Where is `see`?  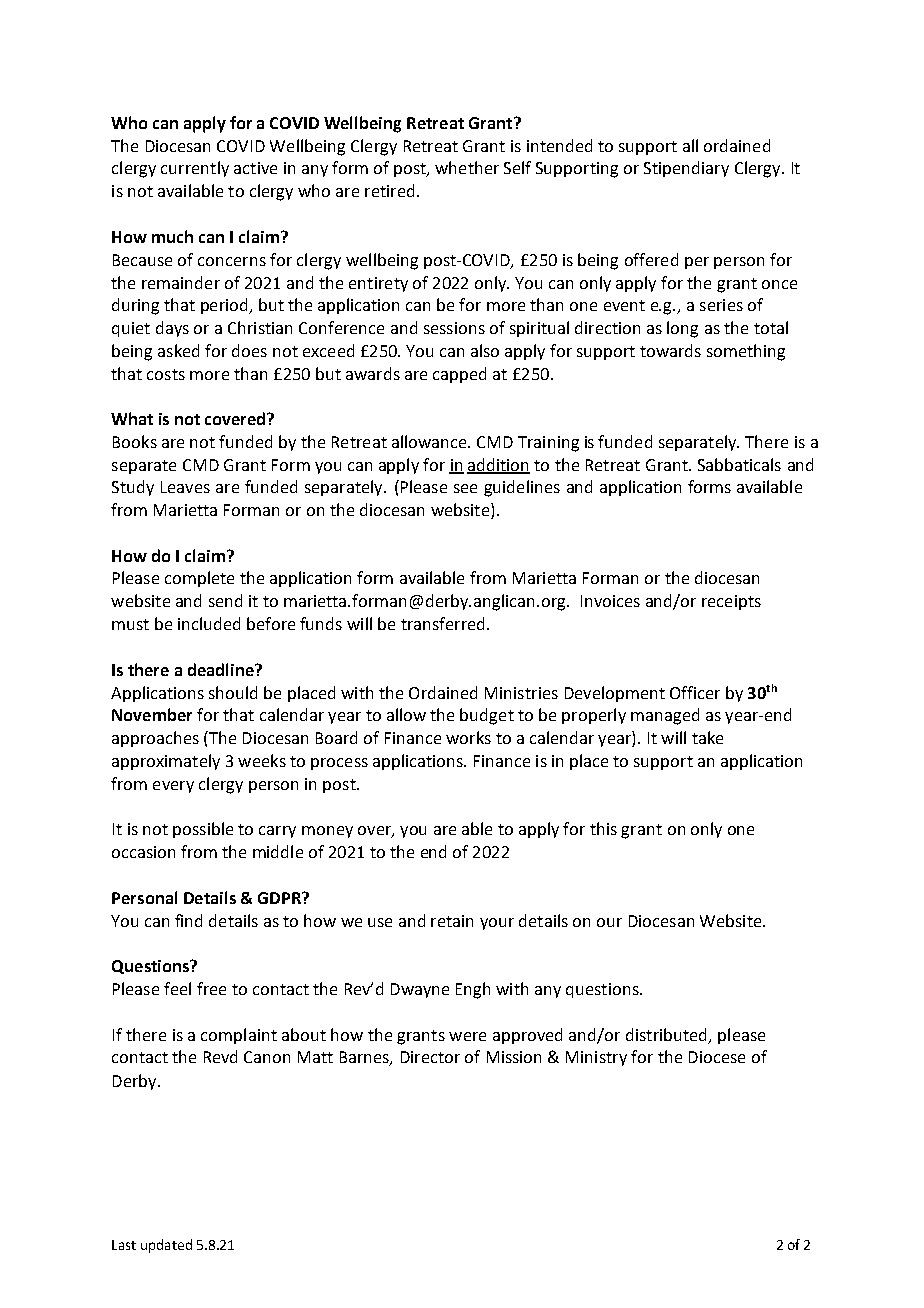
see is located at coordinates (465, 488).
